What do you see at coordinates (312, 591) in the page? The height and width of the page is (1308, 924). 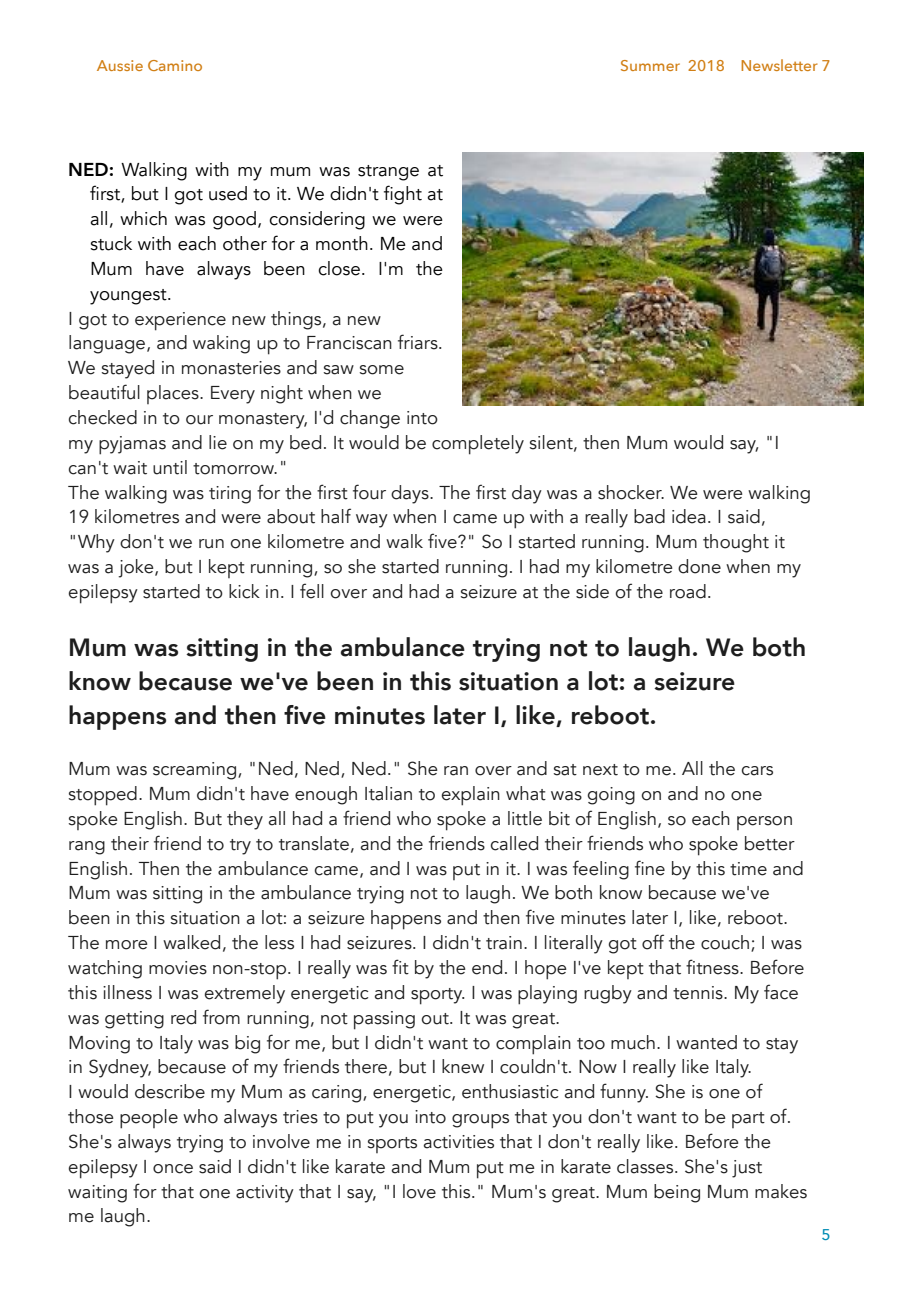 I see `fell` at bounding box center [312, 591].
